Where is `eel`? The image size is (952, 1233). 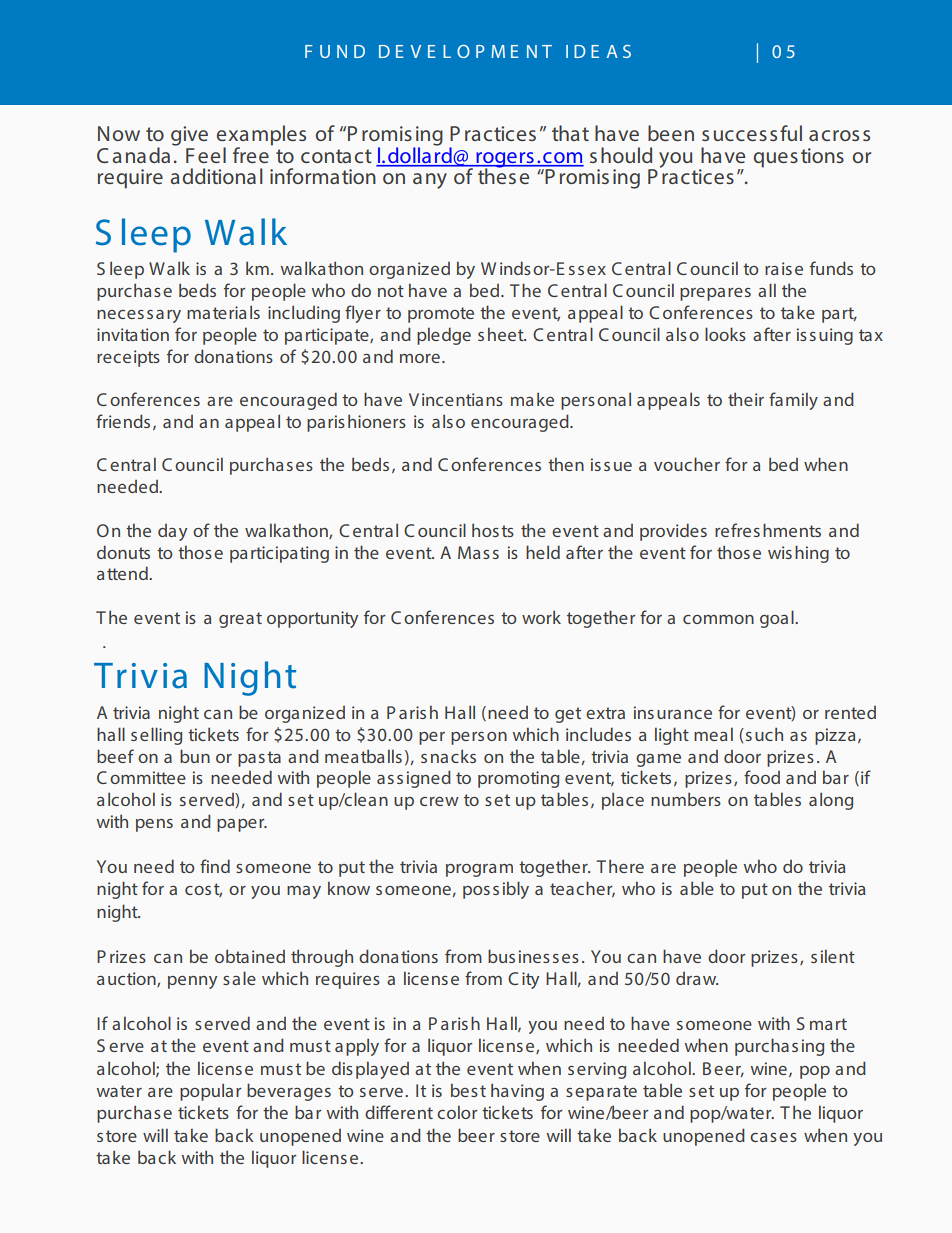
eel is located at coordinates (212, 155).
